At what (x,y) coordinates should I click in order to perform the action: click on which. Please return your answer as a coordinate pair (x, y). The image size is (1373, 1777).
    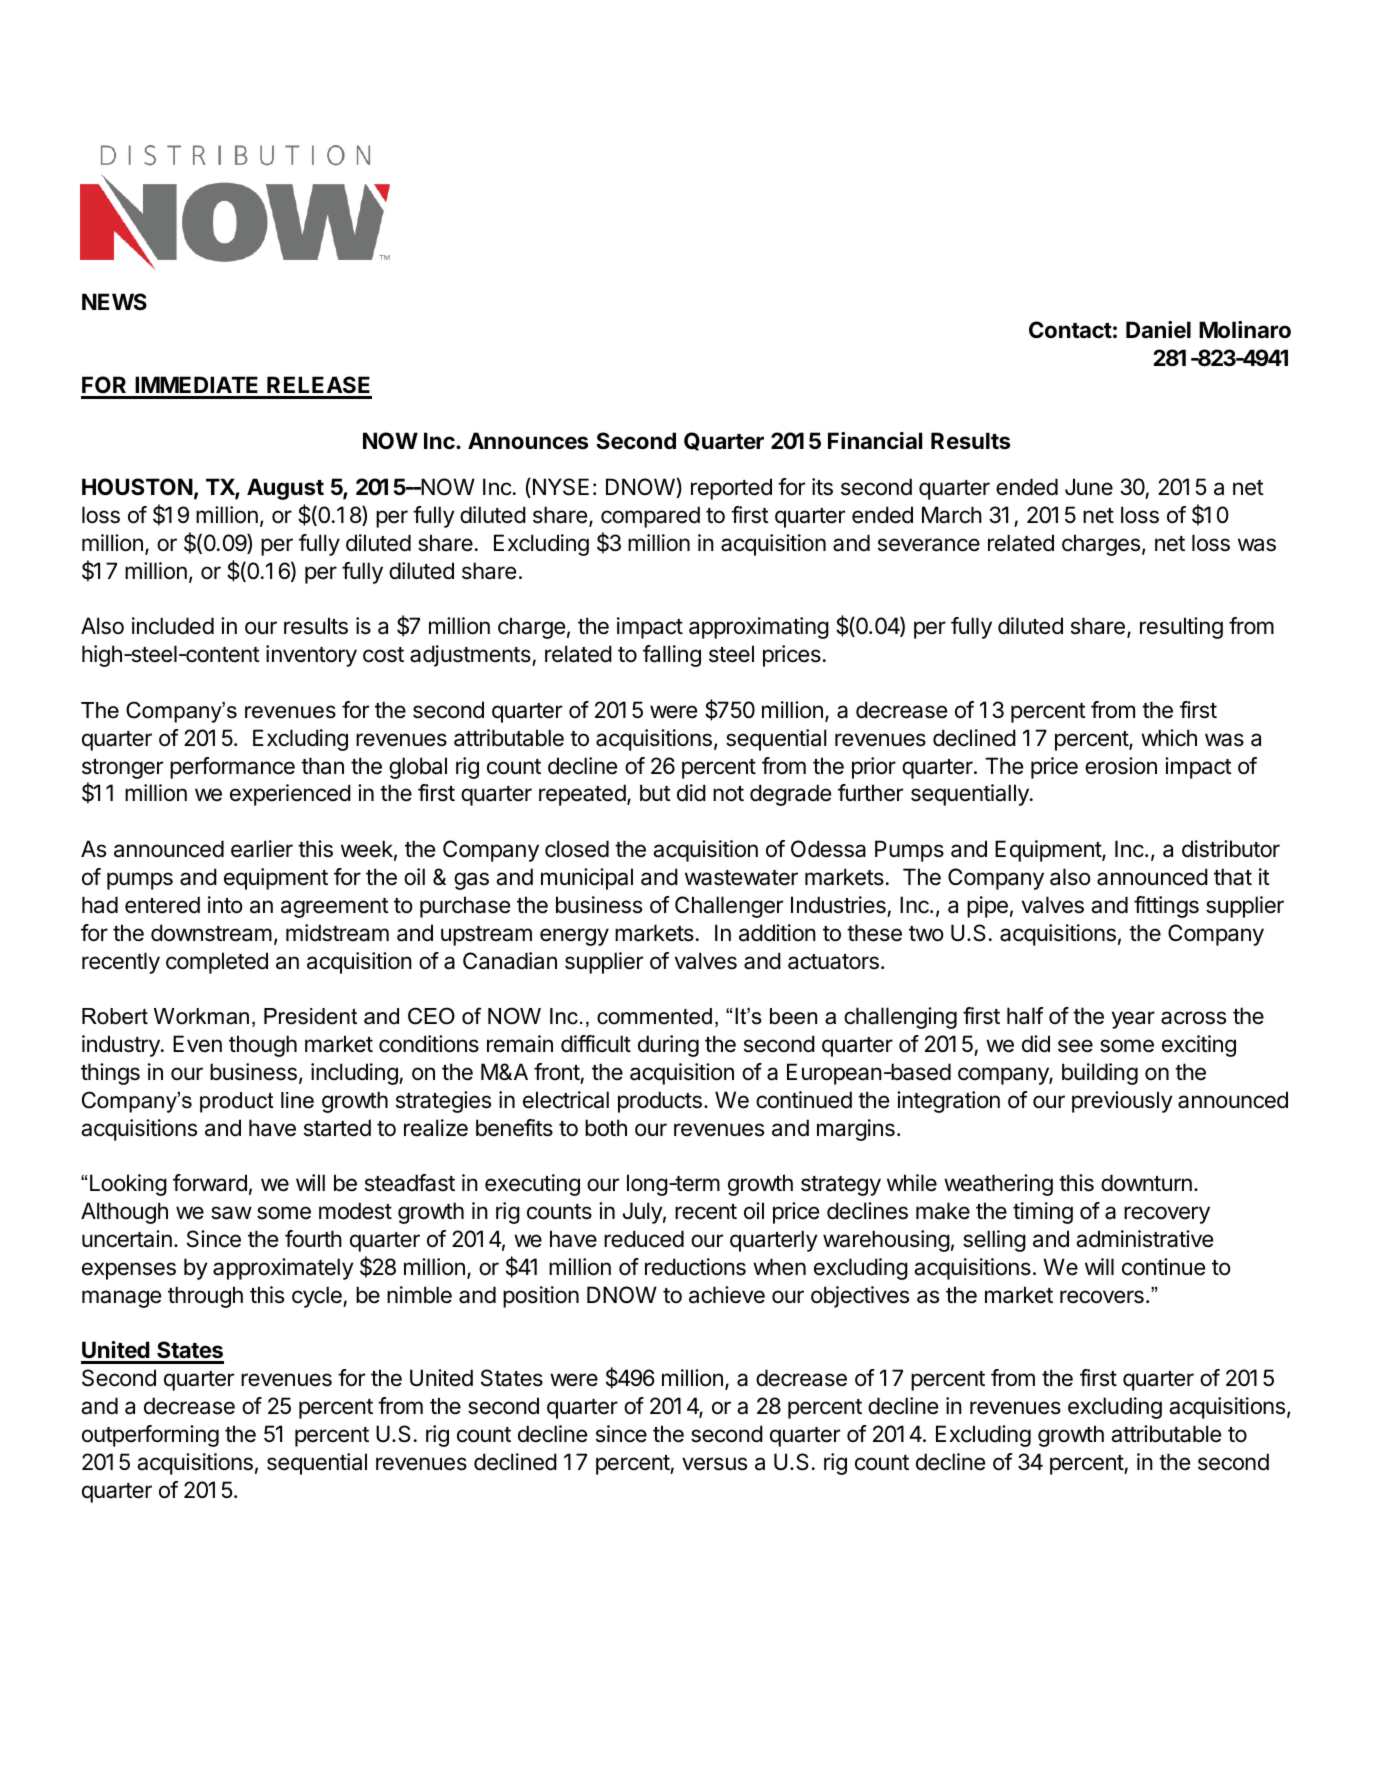
    Looking at the image, I should click on (1169, 737).
